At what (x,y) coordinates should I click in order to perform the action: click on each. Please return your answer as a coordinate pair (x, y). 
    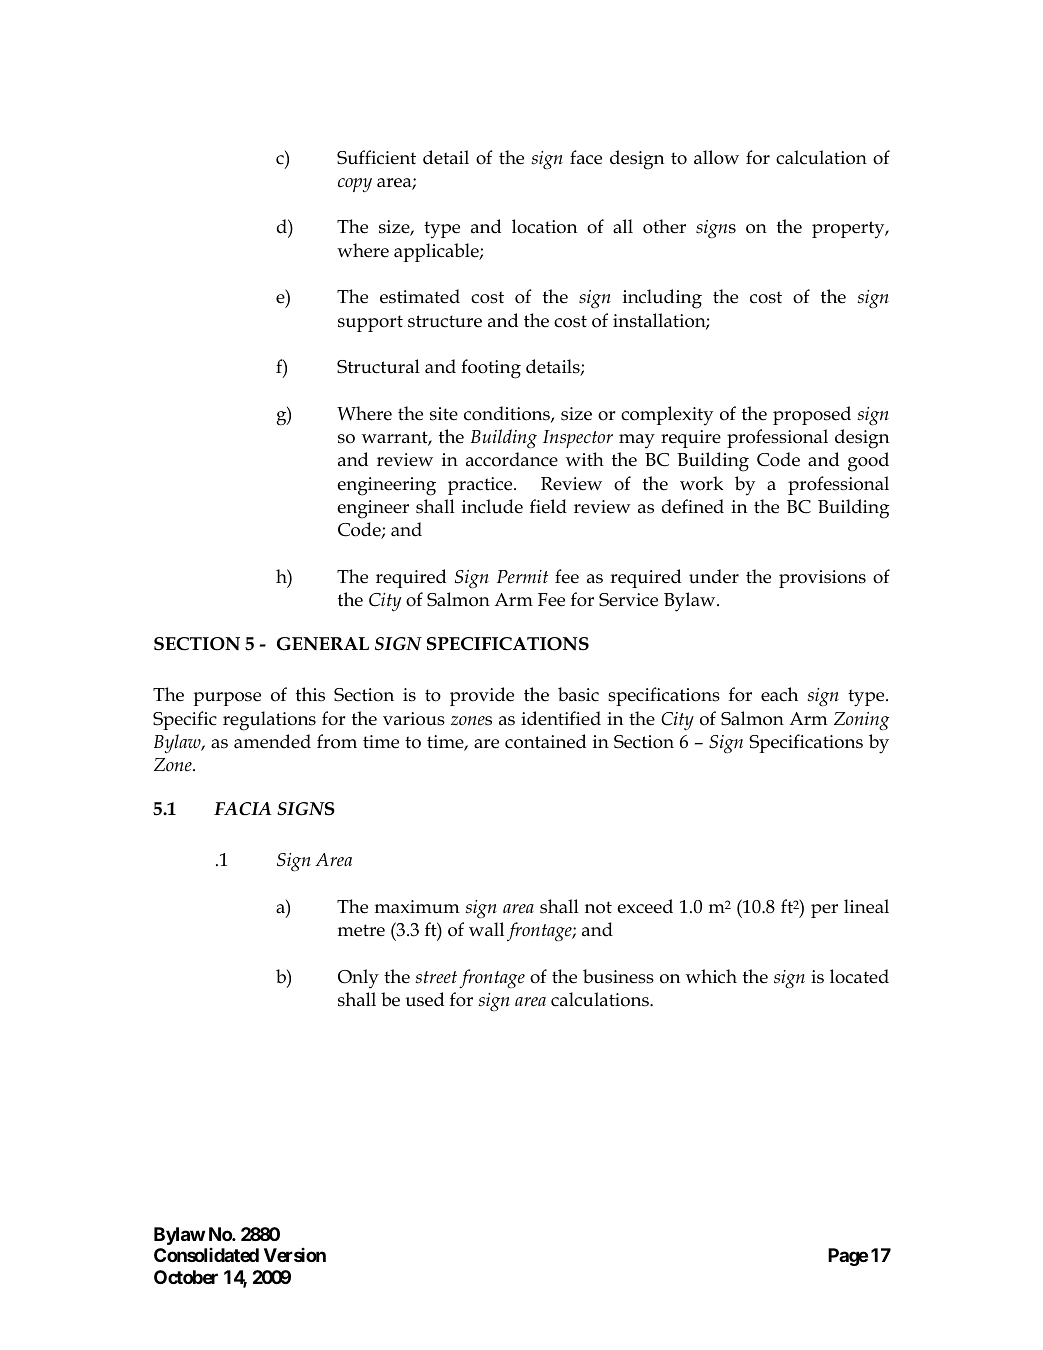
    Looking at the image, I should click on (779, 694).
